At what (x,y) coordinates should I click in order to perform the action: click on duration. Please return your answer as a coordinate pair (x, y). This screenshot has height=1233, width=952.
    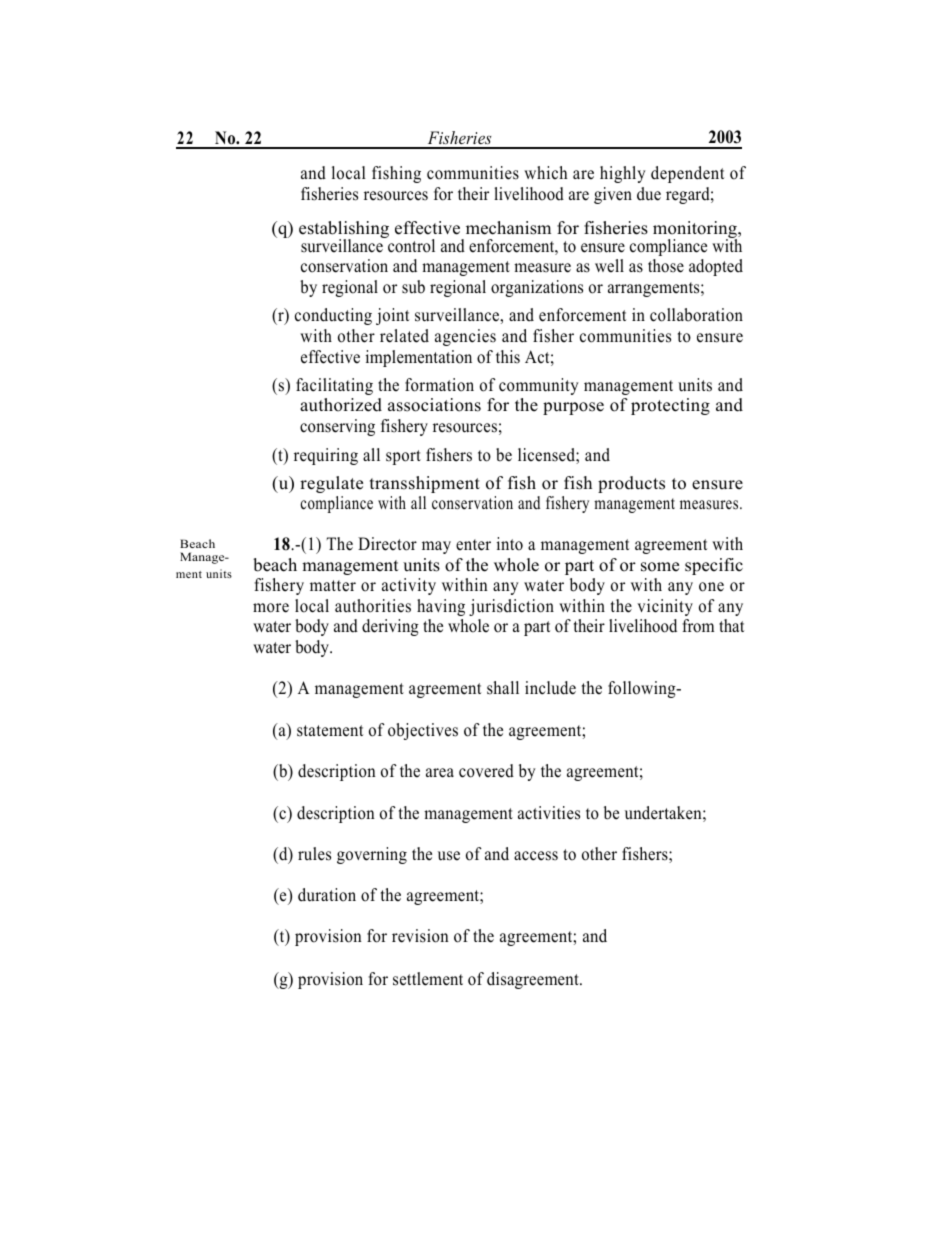
    Looking at the image, I should click on (327, 895).
